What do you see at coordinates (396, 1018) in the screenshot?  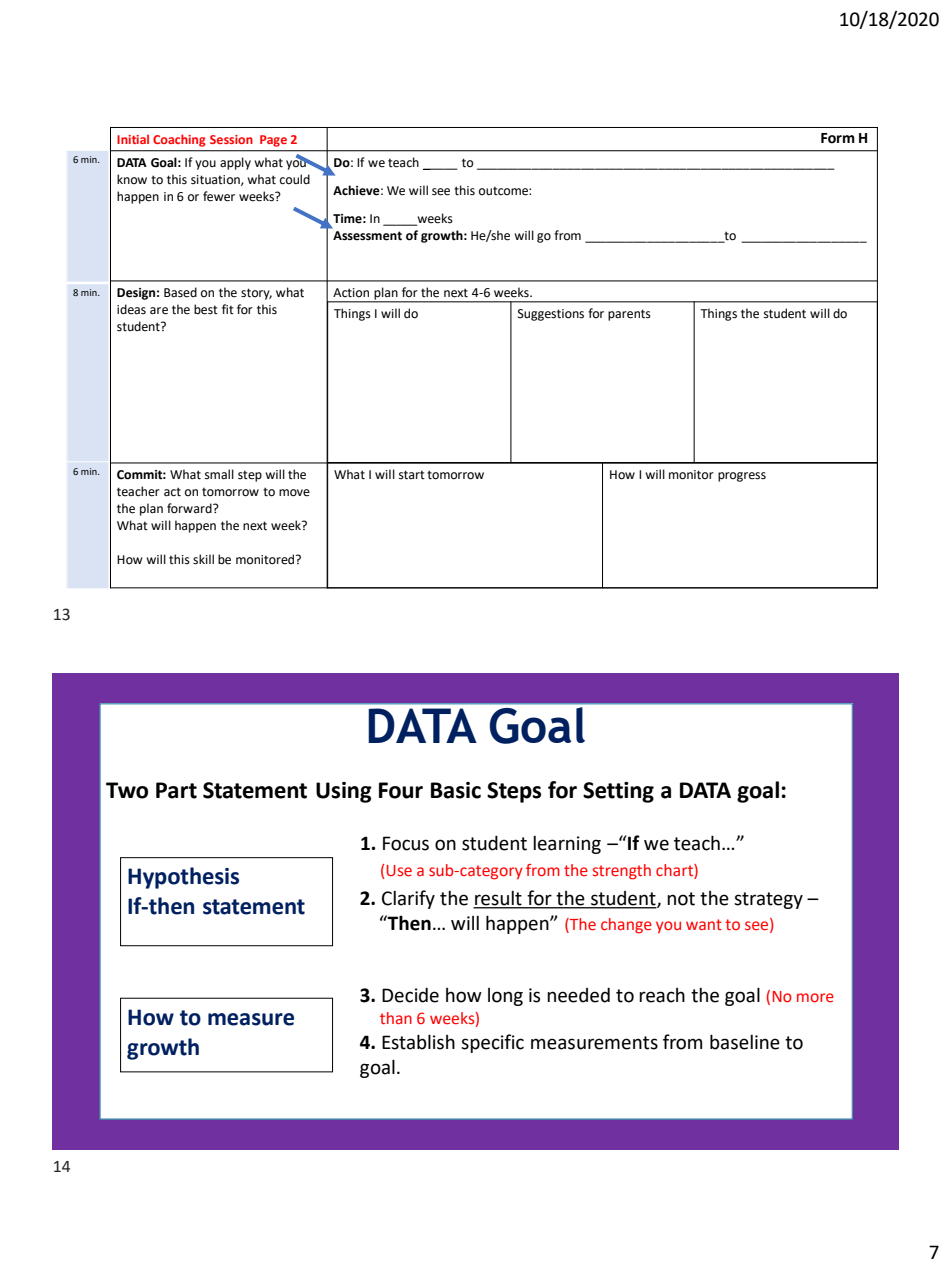 I see `than` at bounding box center [396, 1018].
